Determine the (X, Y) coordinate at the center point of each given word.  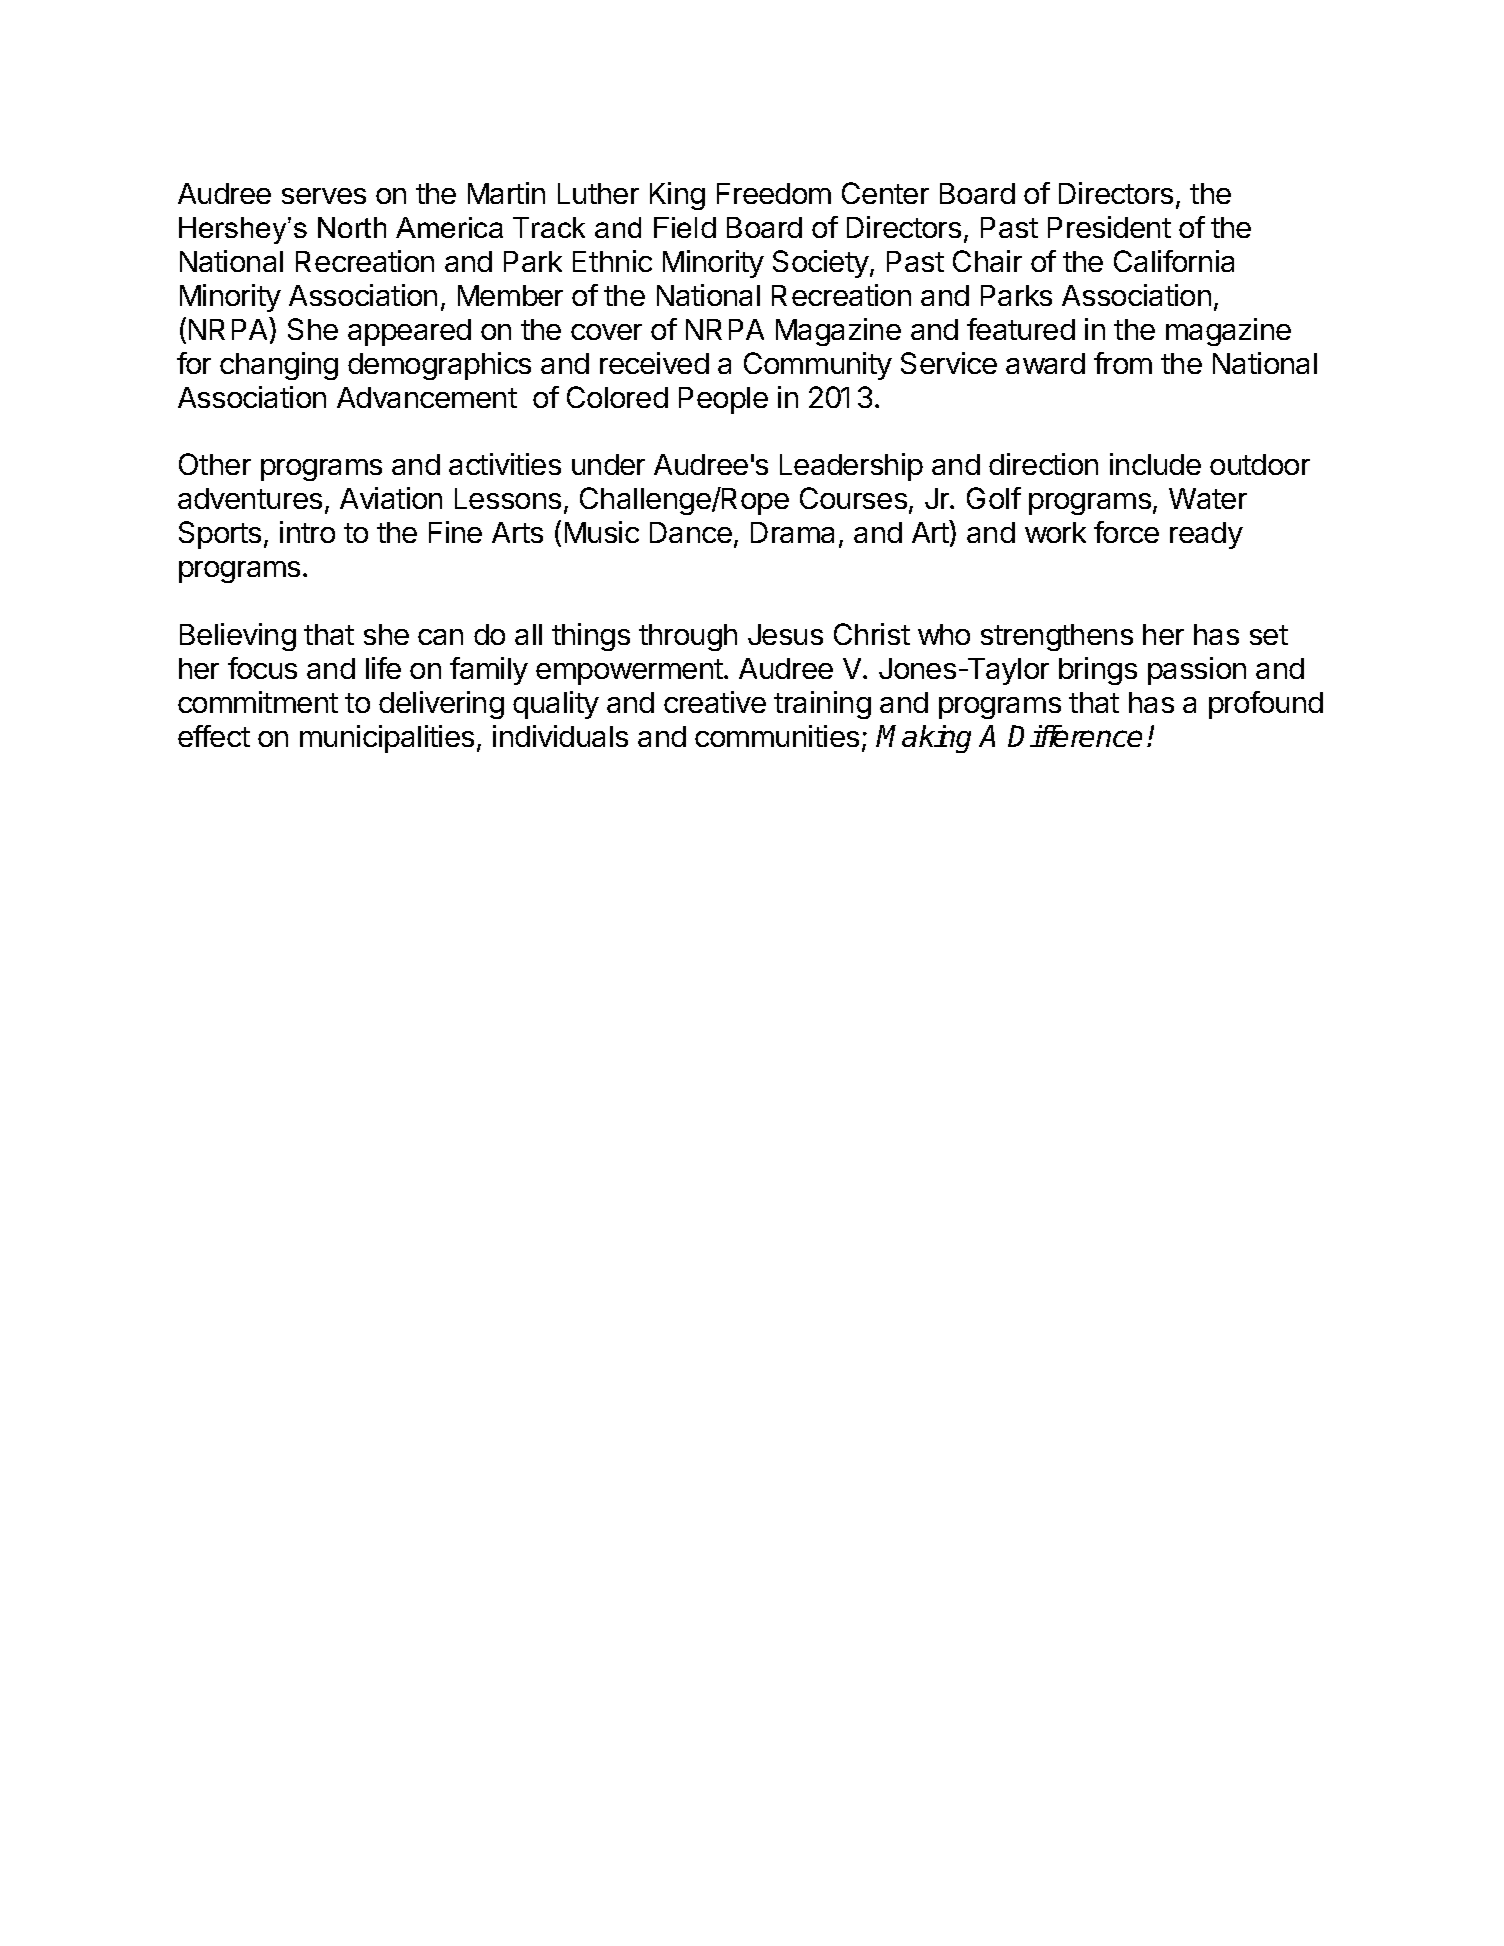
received (654, 363)
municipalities (387, 739)
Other (215, 464)
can (440, 637)
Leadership (851, 467)
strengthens (1057, 637)
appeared (409, 332)
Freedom (774, 193)
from (1123, 363)
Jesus (785, 634)
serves (324, 196)
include (1155, 464)
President (1109, 227)
